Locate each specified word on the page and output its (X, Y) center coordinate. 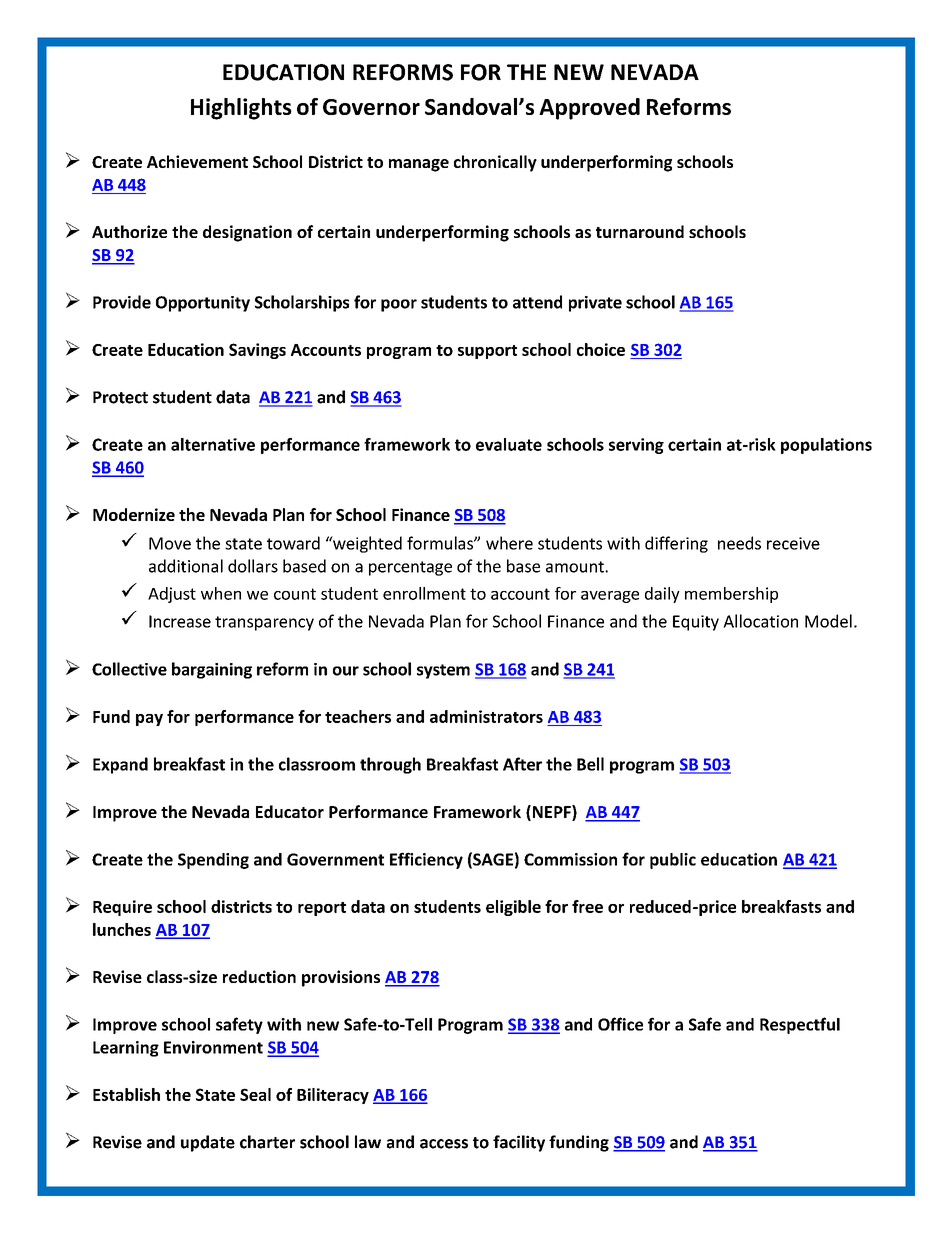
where (509, 543)
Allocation (760, 621)
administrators (486, 716)
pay (149, 720)
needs (739, 543)
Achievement (197, 161)
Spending (213, 861)
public (673, 861)
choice (601, 349)
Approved (589, 109)
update (208, 1143)
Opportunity (203, 304)
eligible (513, 908)
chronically (495, 163)
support (487, 352)
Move (170, 543)
